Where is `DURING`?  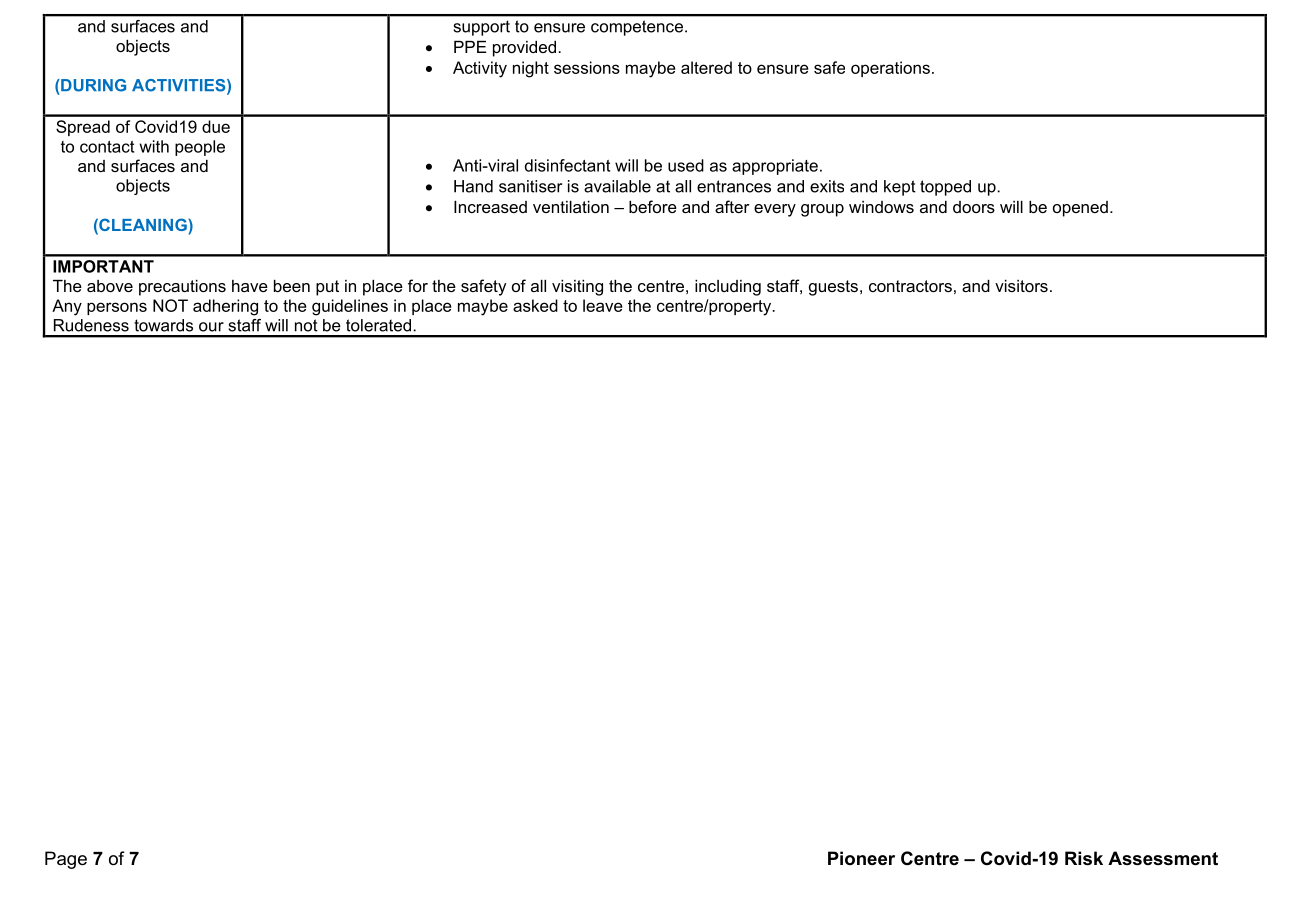 DURING is located at coordinates (92, 85).
